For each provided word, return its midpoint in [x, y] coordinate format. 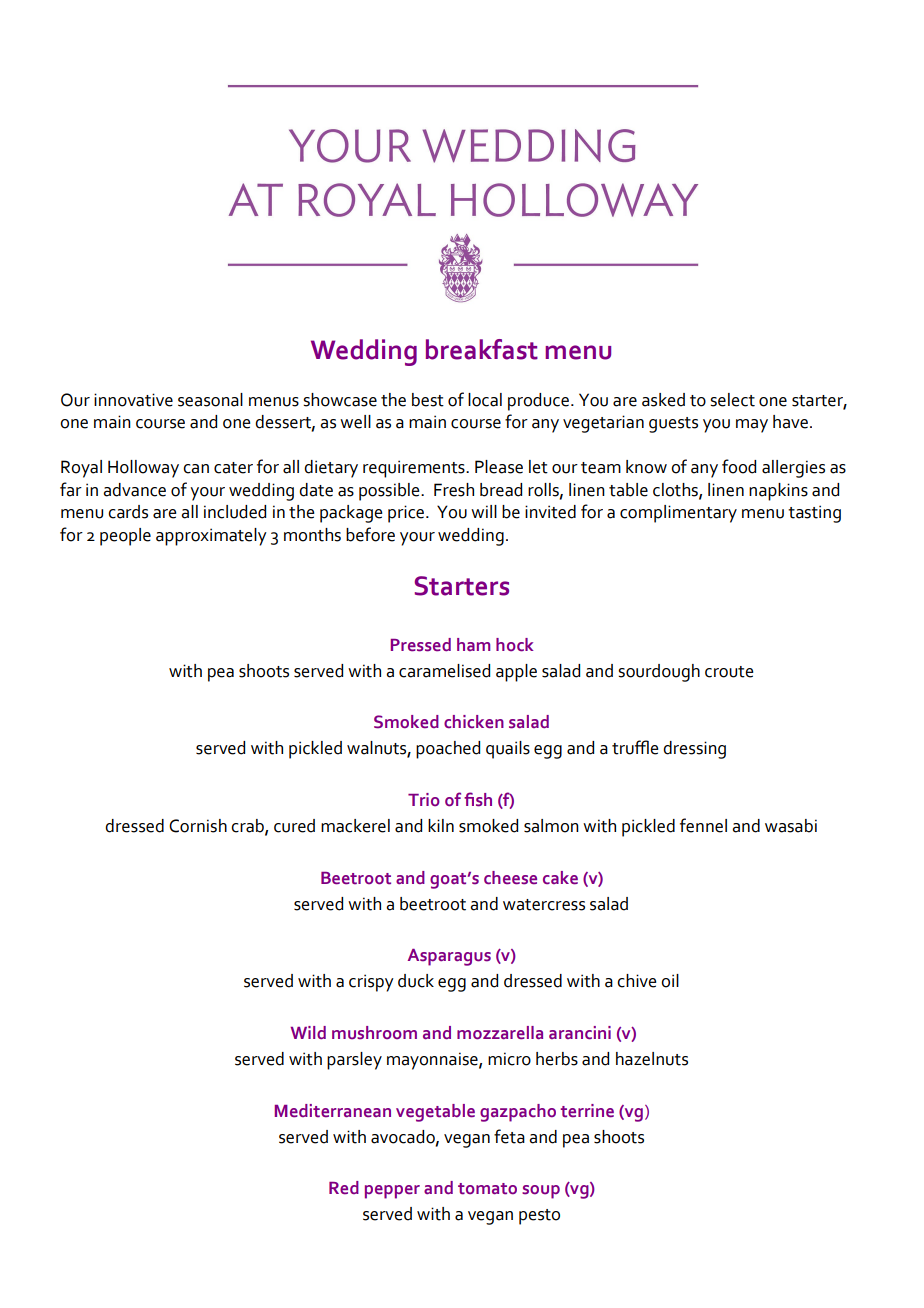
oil [670, 981]
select [732, 400]
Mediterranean [333, 1111]
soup [541, 1192]
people [125, 537]
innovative [133, 400]
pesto [539, 1217]
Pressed [421, 645]
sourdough [659, 673]
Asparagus [449, 957]
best [428, 400]
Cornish [198, 826]
